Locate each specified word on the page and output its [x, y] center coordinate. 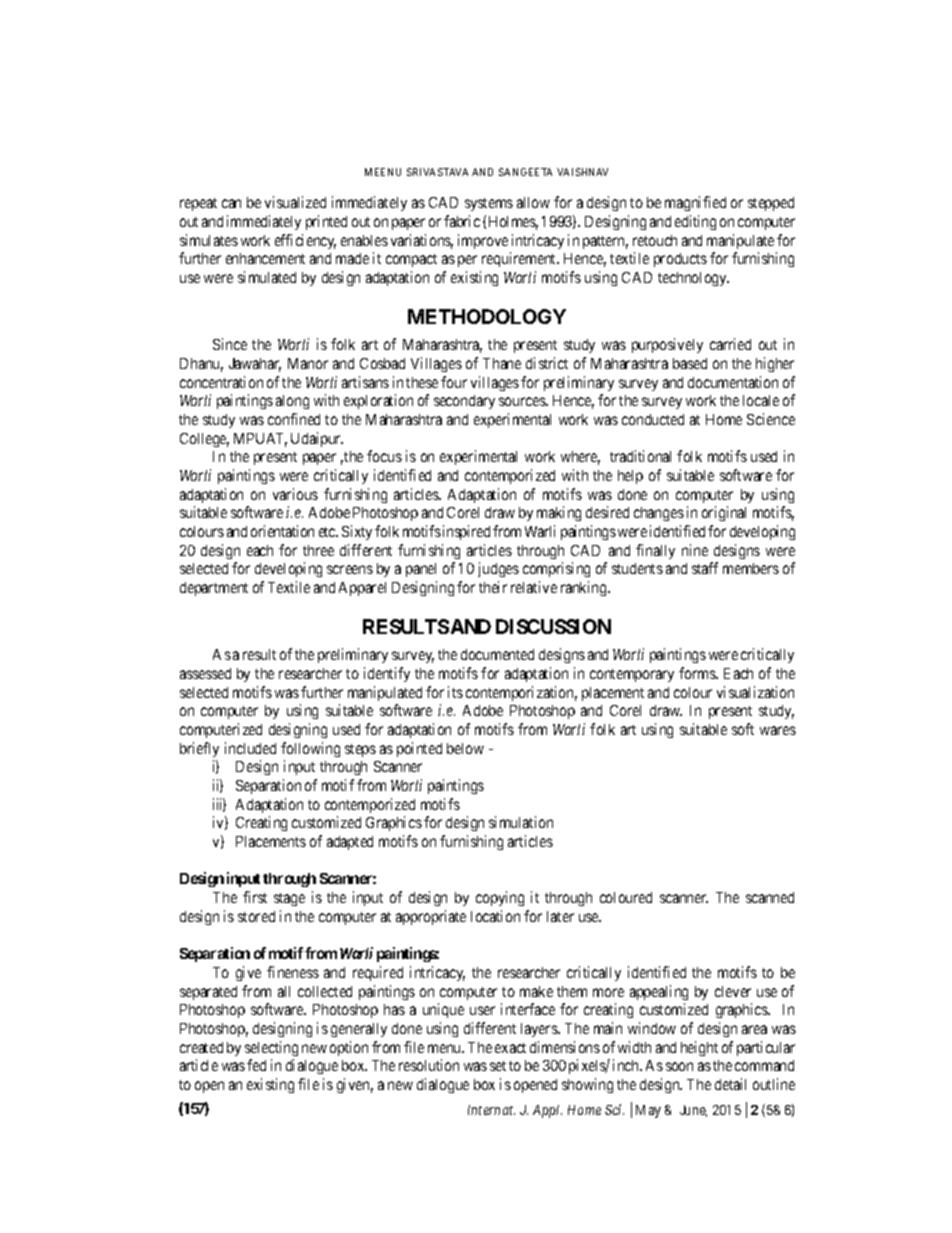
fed [256, 1065]
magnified [695, 203]
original [724, 513]
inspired [466, 532]
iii [219, 805]
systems [489, 204]
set [498, 1066]
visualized [295, 202]
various [295, 494]
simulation [521, 822]
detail [730, 1084]
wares [778, 730]
